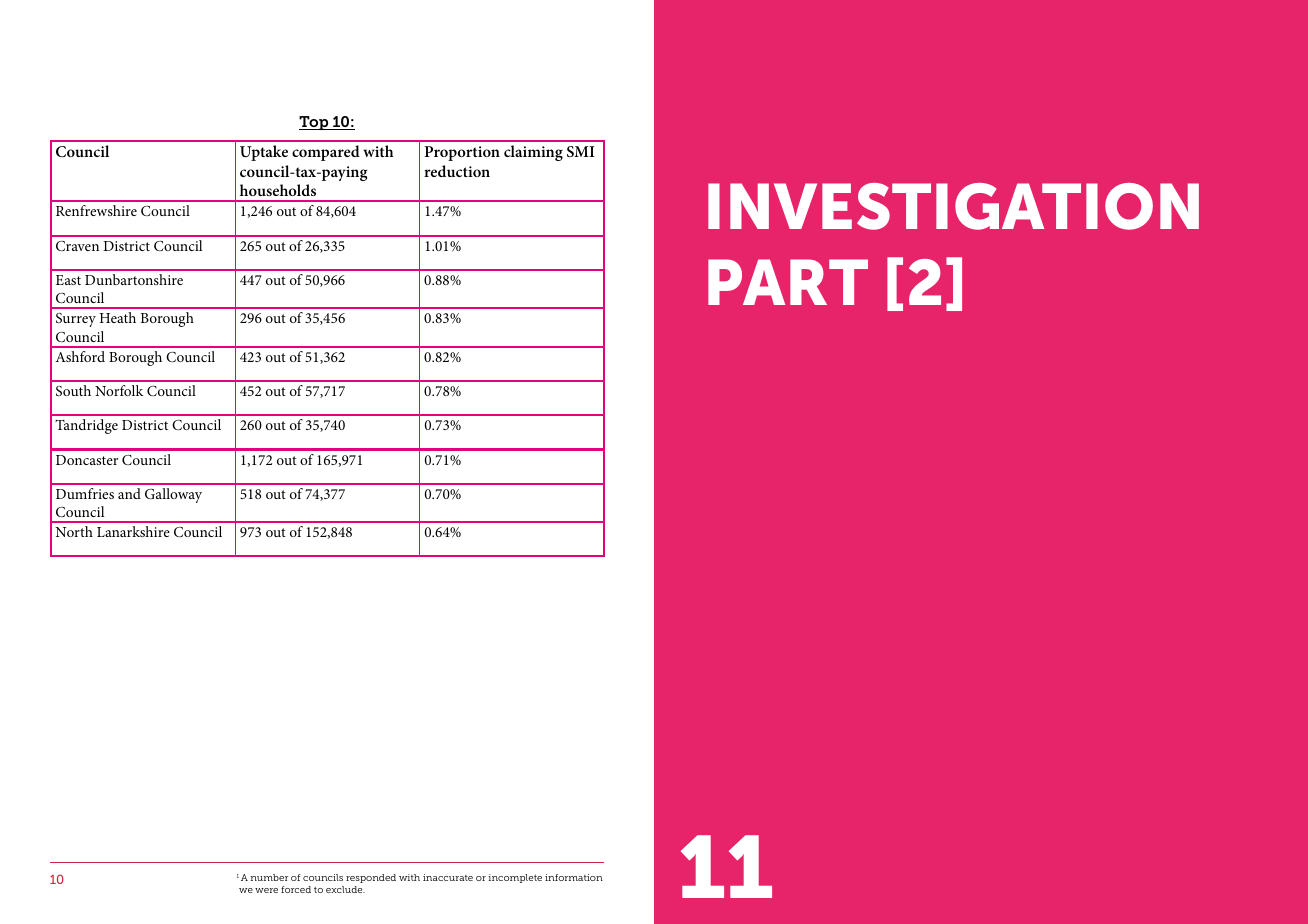 This image has height=924, width=1308. Describe the element at coordinates (581, 151) in the image. I see `SMI` at that location.
